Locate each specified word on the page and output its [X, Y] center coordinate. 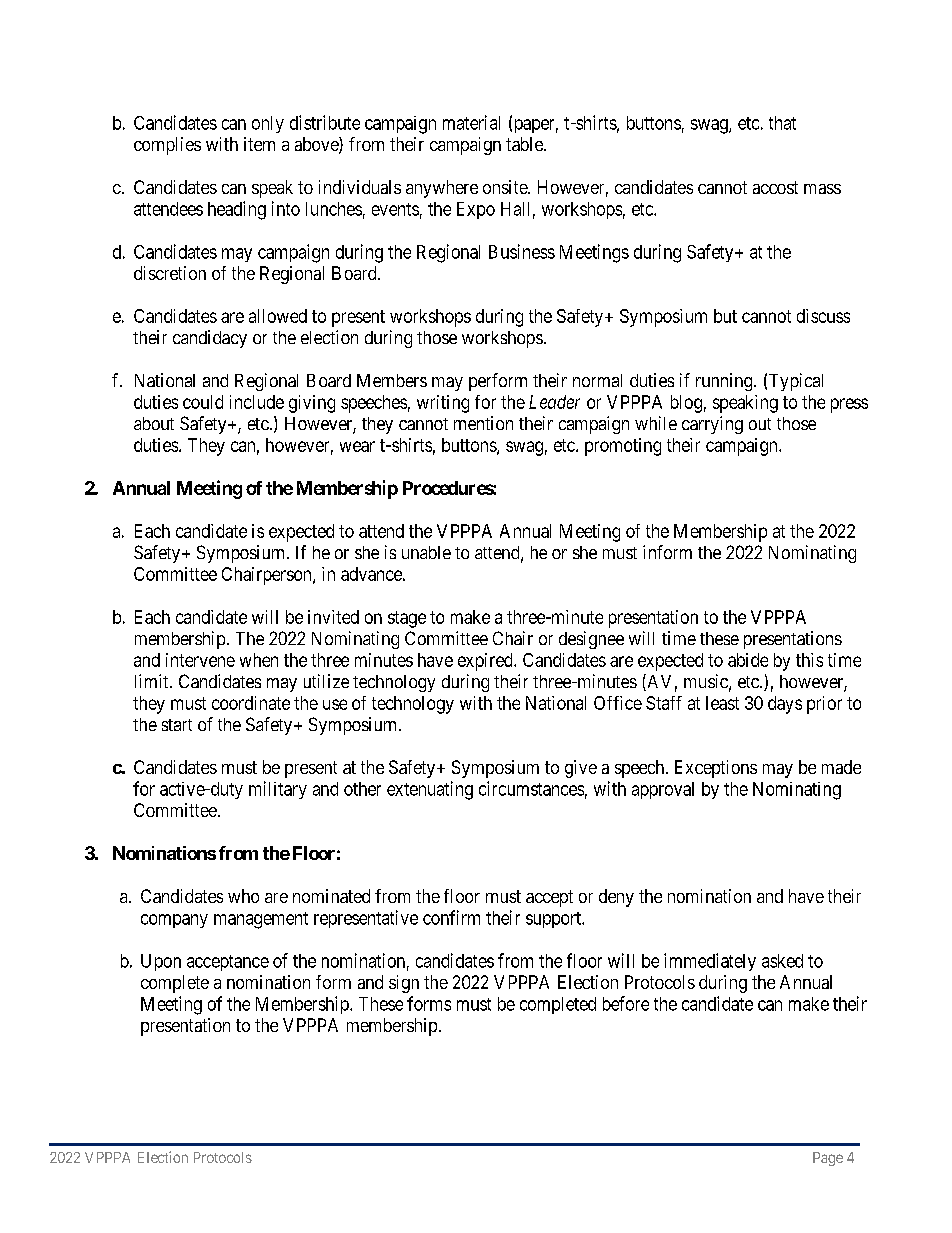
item [259, 144]
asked [782, 961]
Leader [554, 402]
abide [748, 660]
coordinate [251, 703]
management [261, 920]
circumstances [531, 788]
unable [426, 552]
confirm [451, 917]
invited [333, 617]
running [725, 382]
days [785, 705]
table [525, 144]
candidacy [210, 339]
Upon [161, 962]
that [782, 123]
